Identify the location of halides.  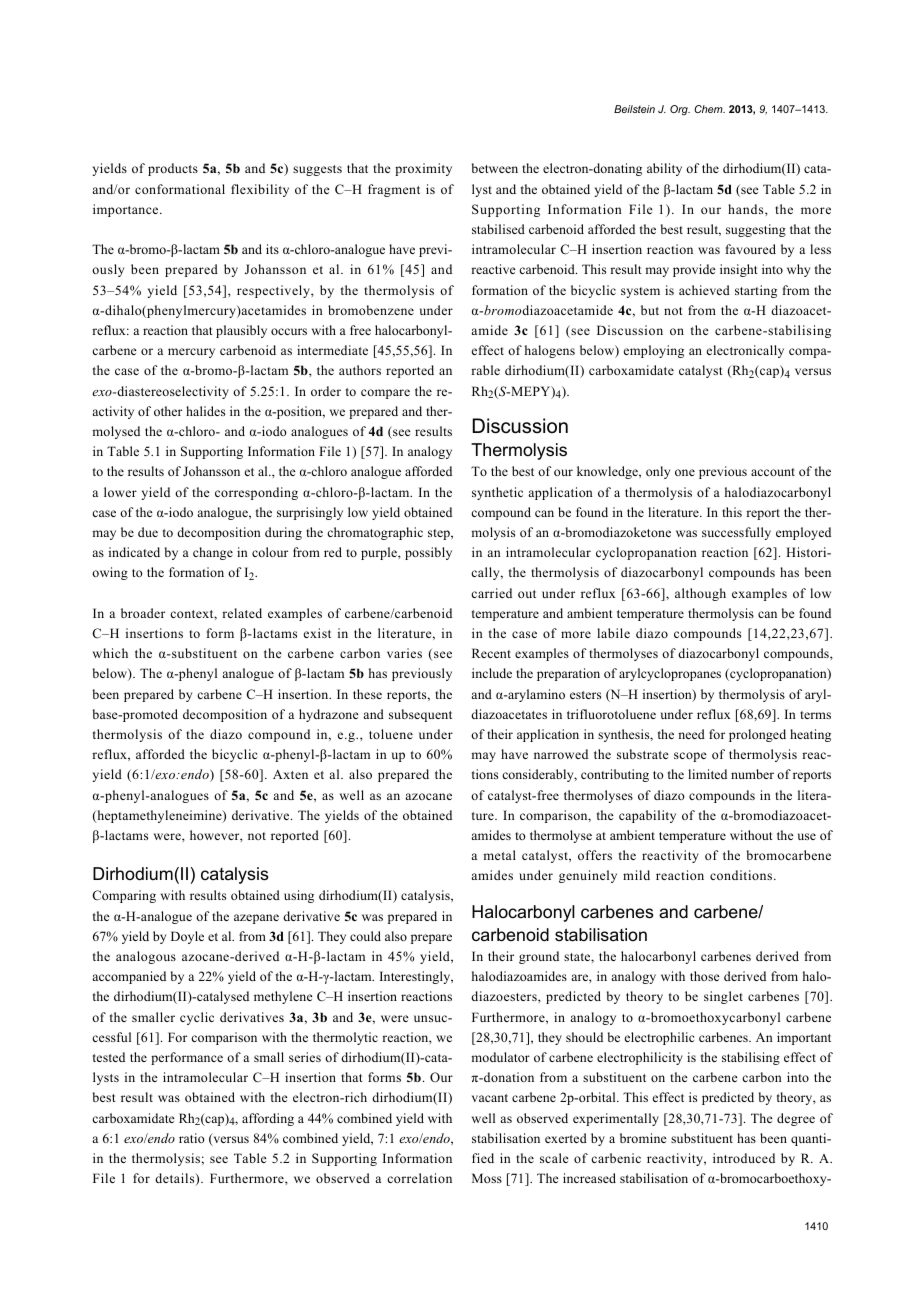
(205, 411).
